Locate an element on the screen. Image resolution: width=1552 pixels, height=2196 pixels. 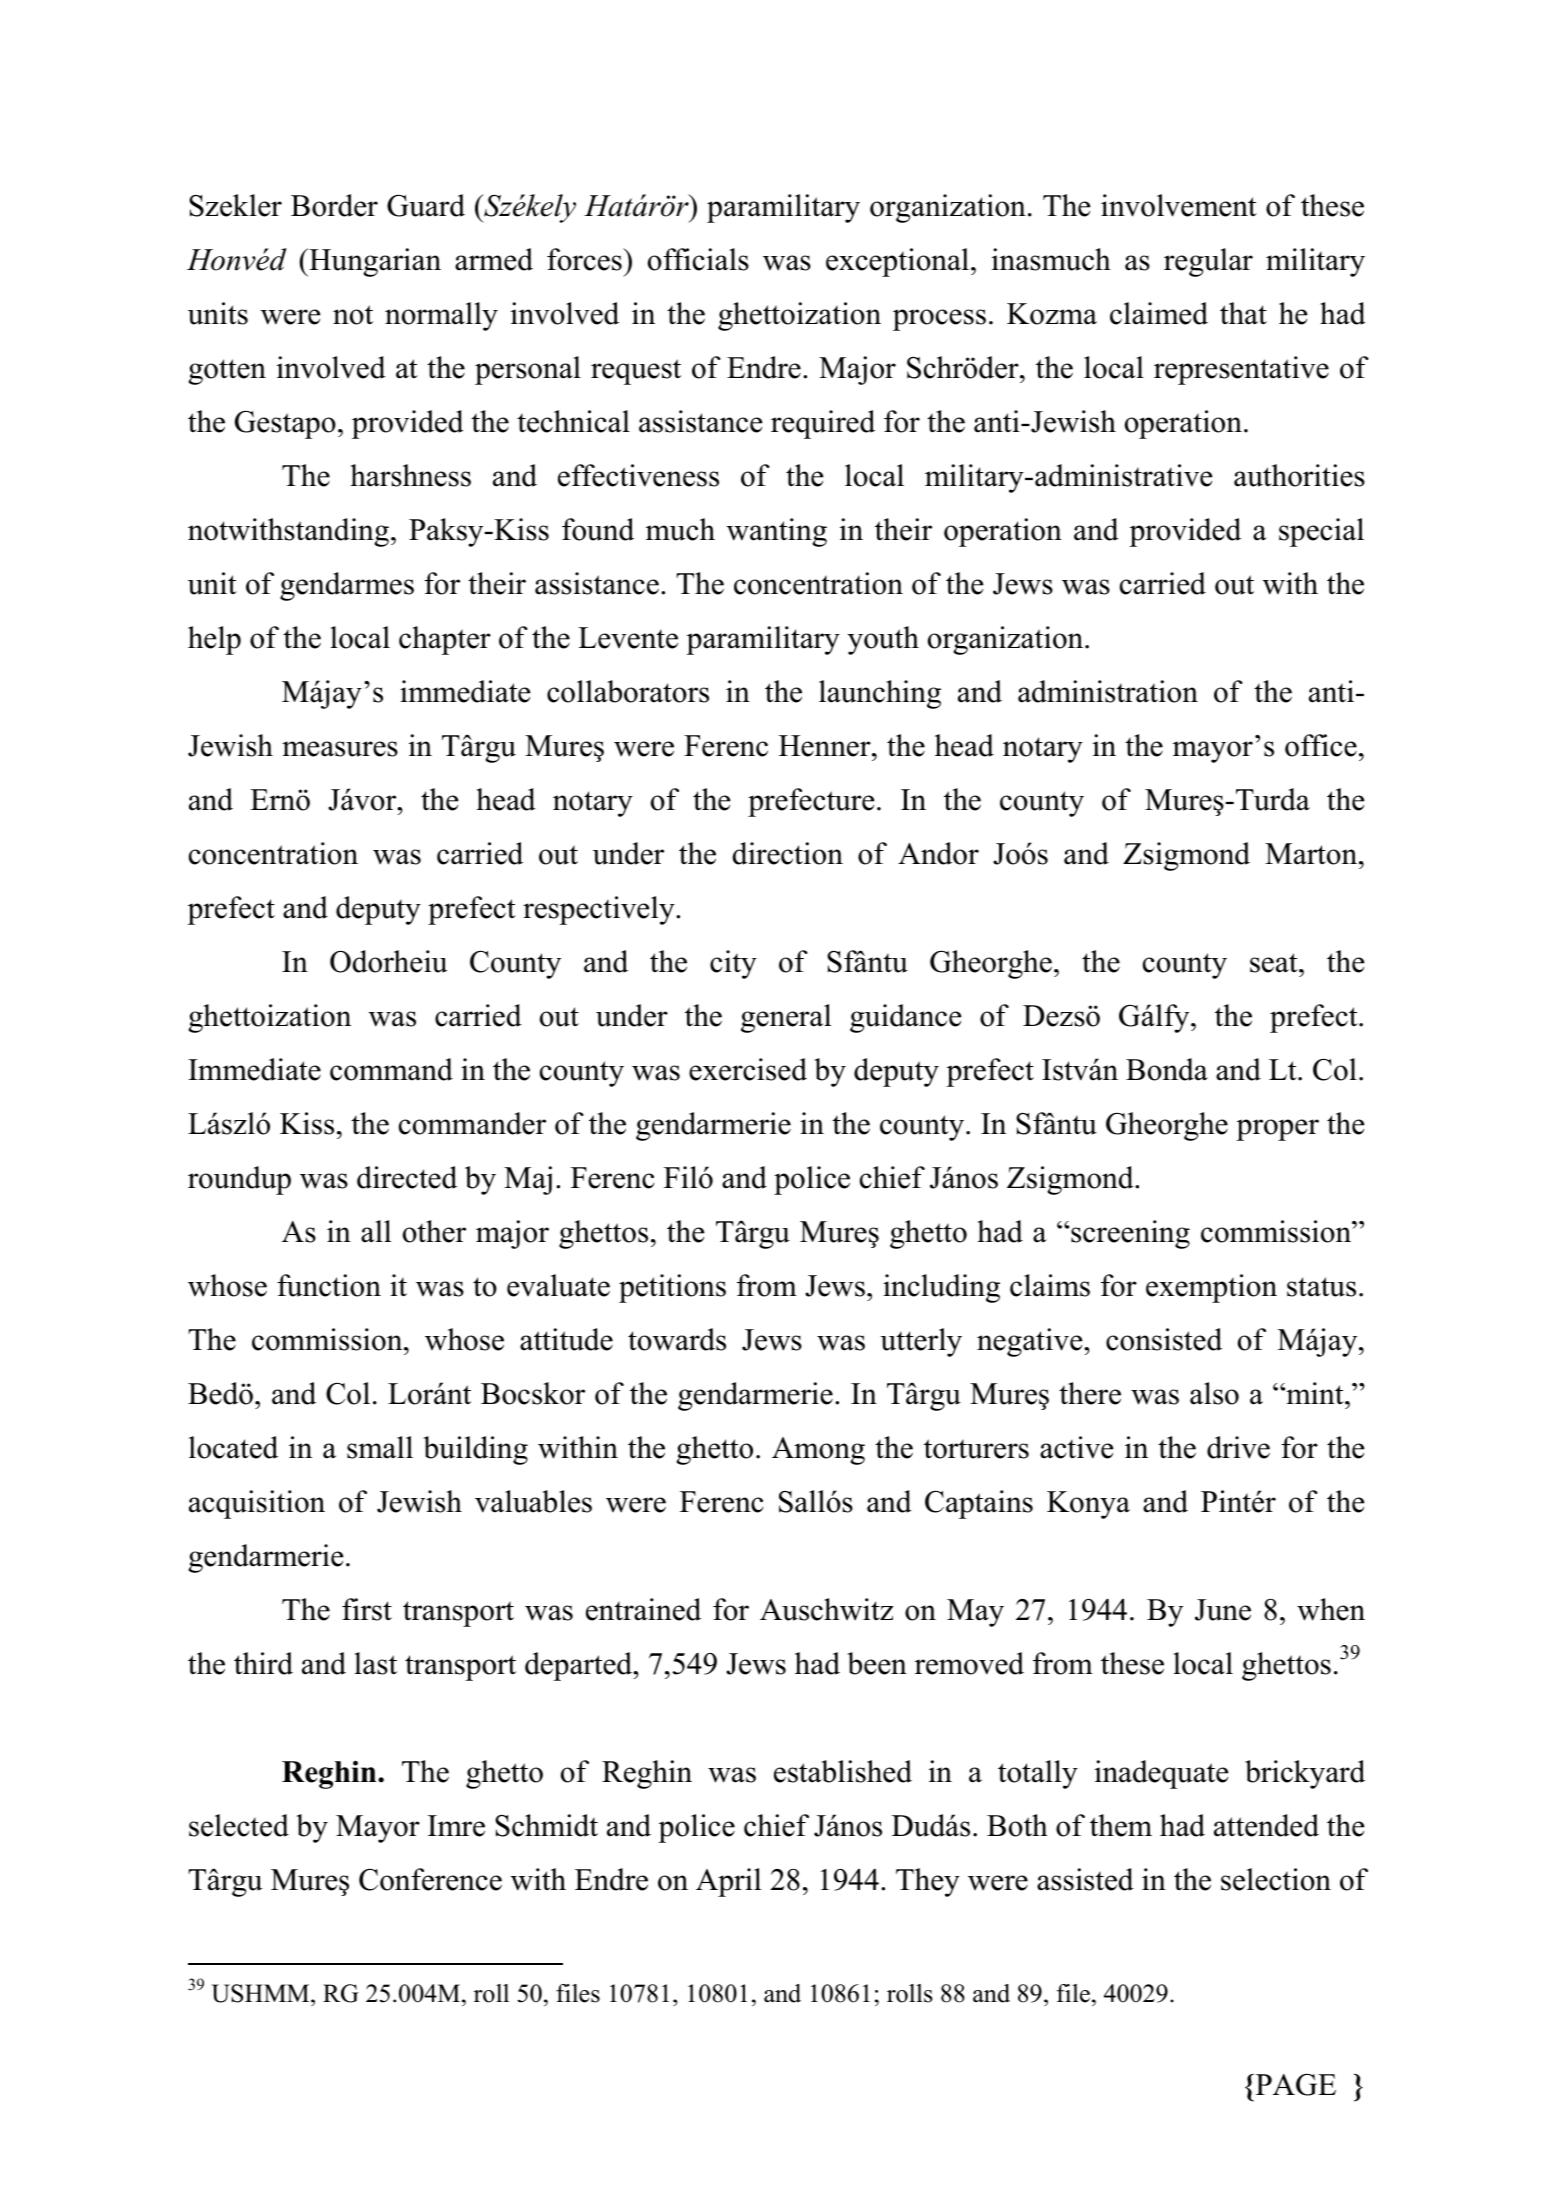
exercised is located at coordinates (748, 1069).
